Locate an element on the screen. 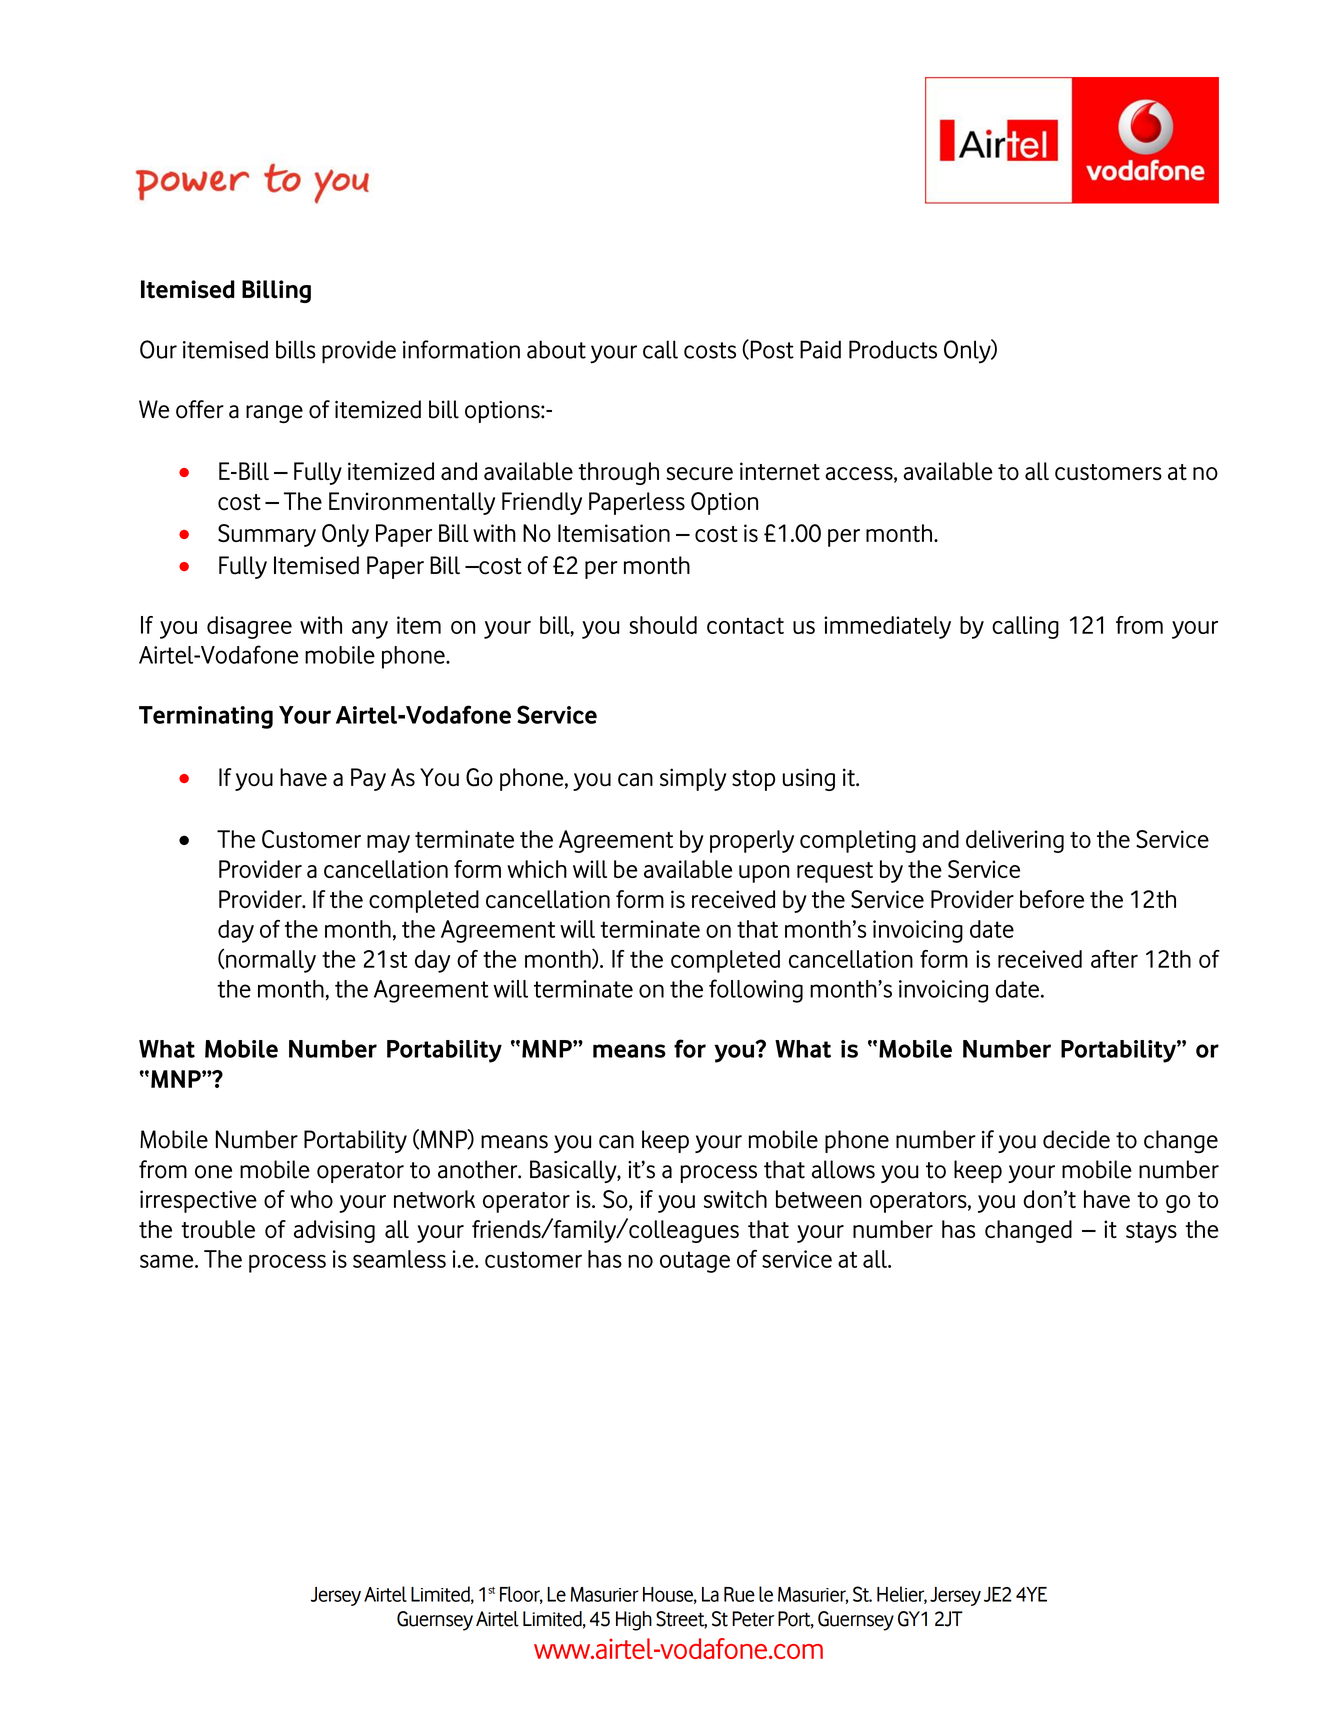 This screenshot has height=1723, width=1332. High is located at coordinates (634, 1621).
